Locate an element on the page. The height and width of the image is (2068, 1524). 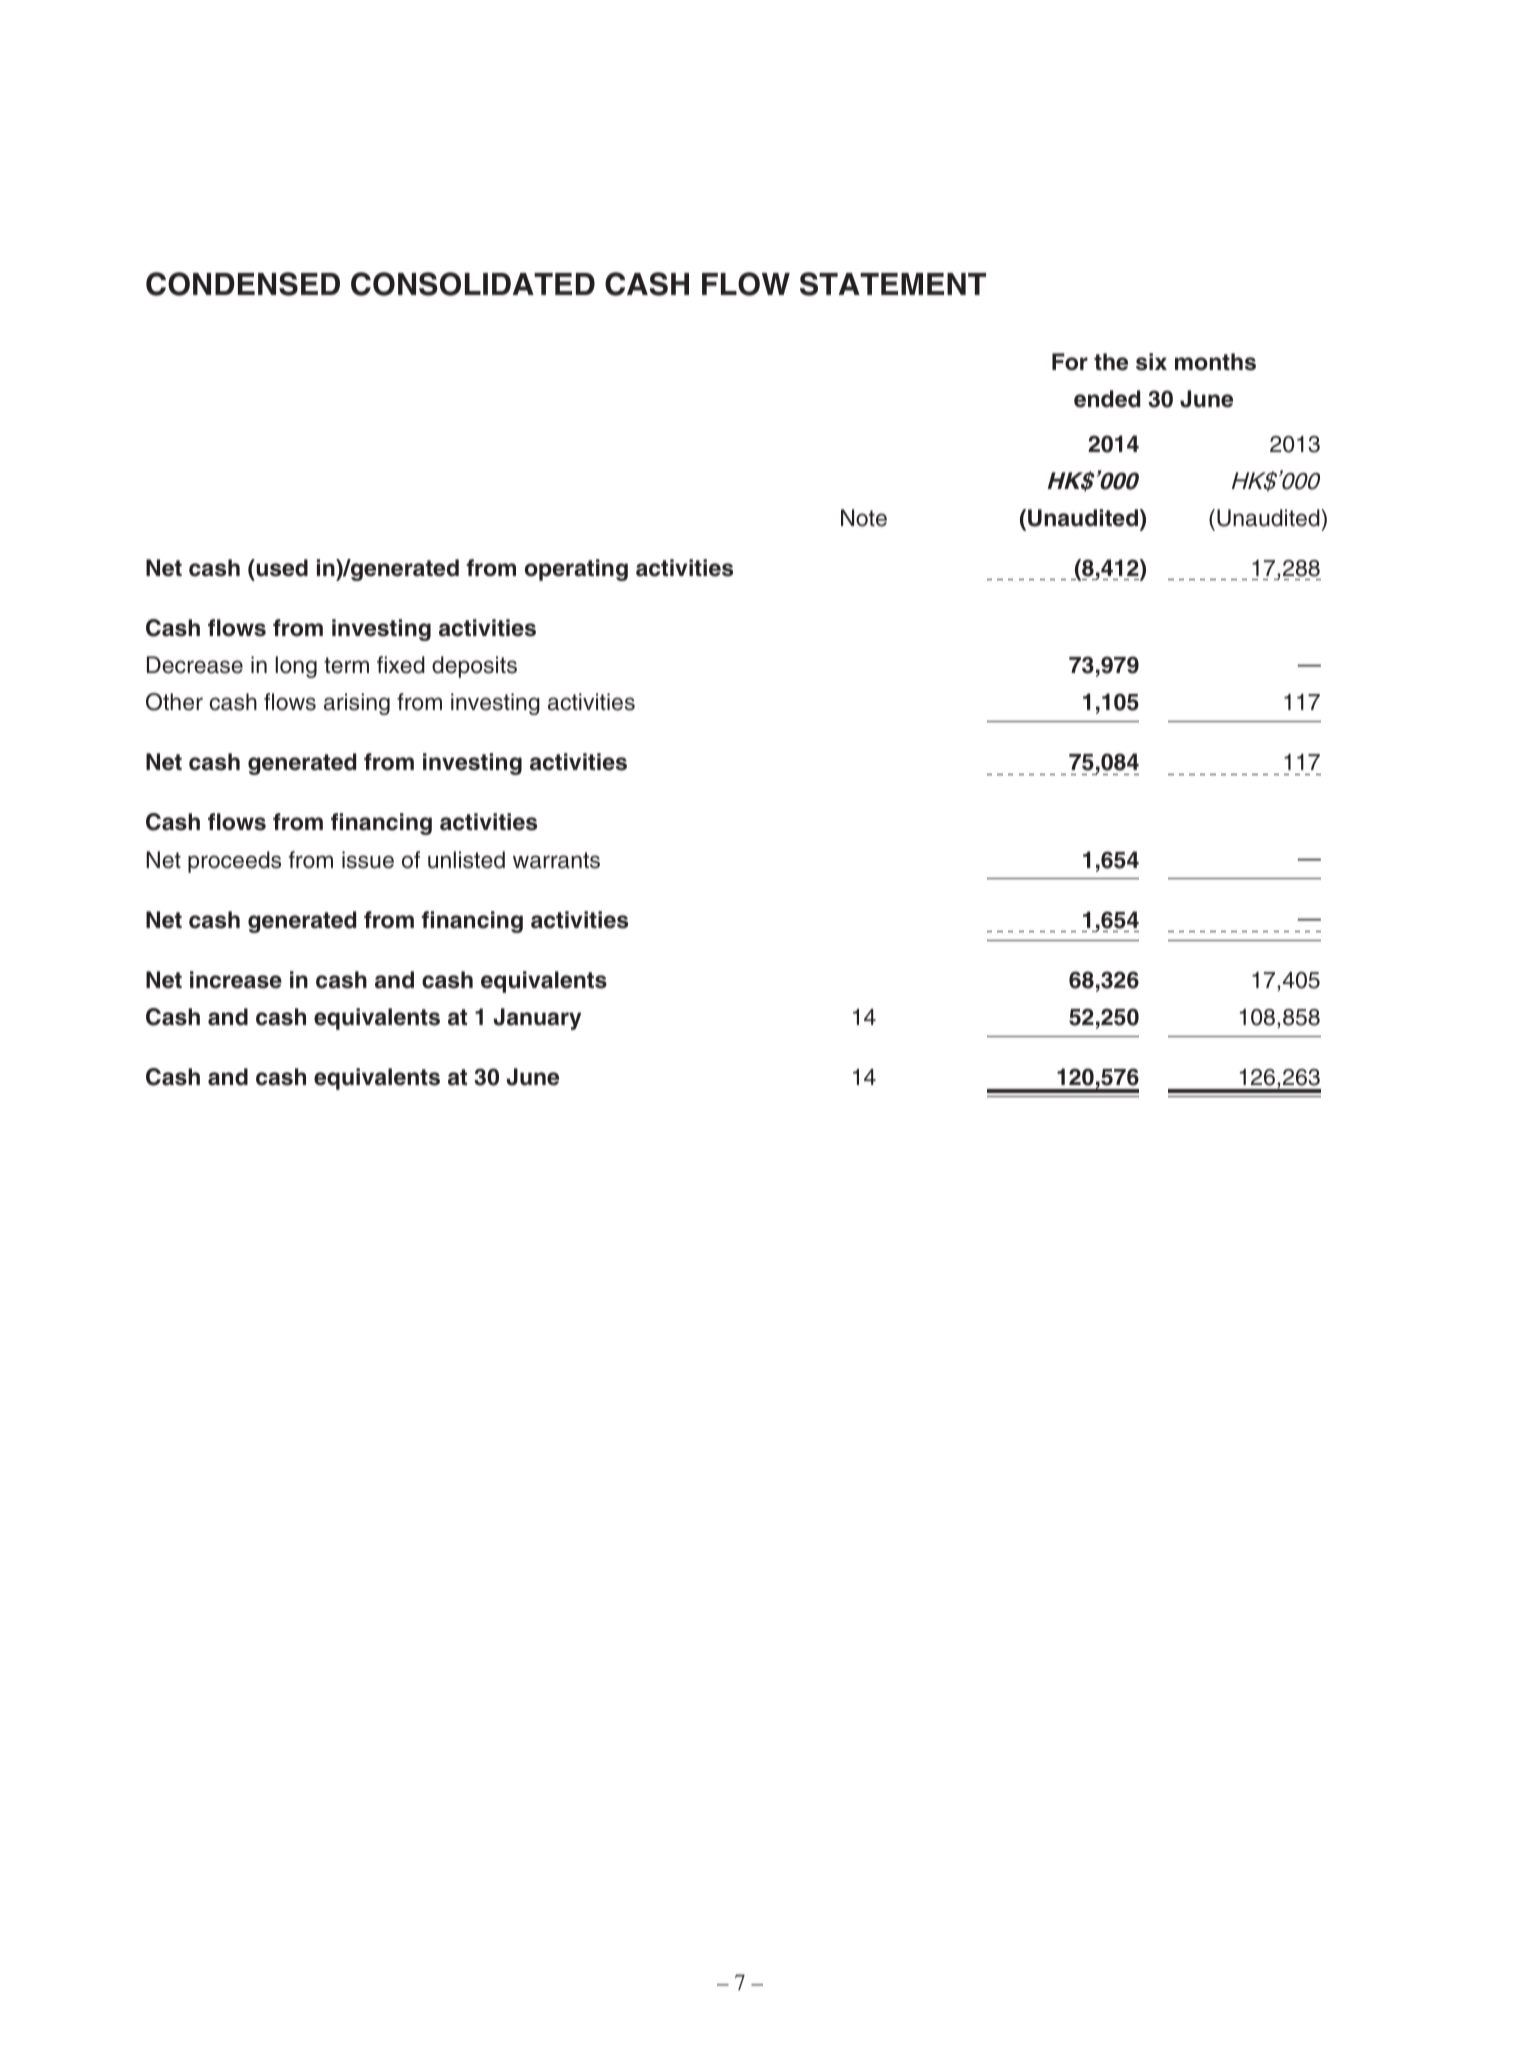
long is located at coordinates (296, 667).
